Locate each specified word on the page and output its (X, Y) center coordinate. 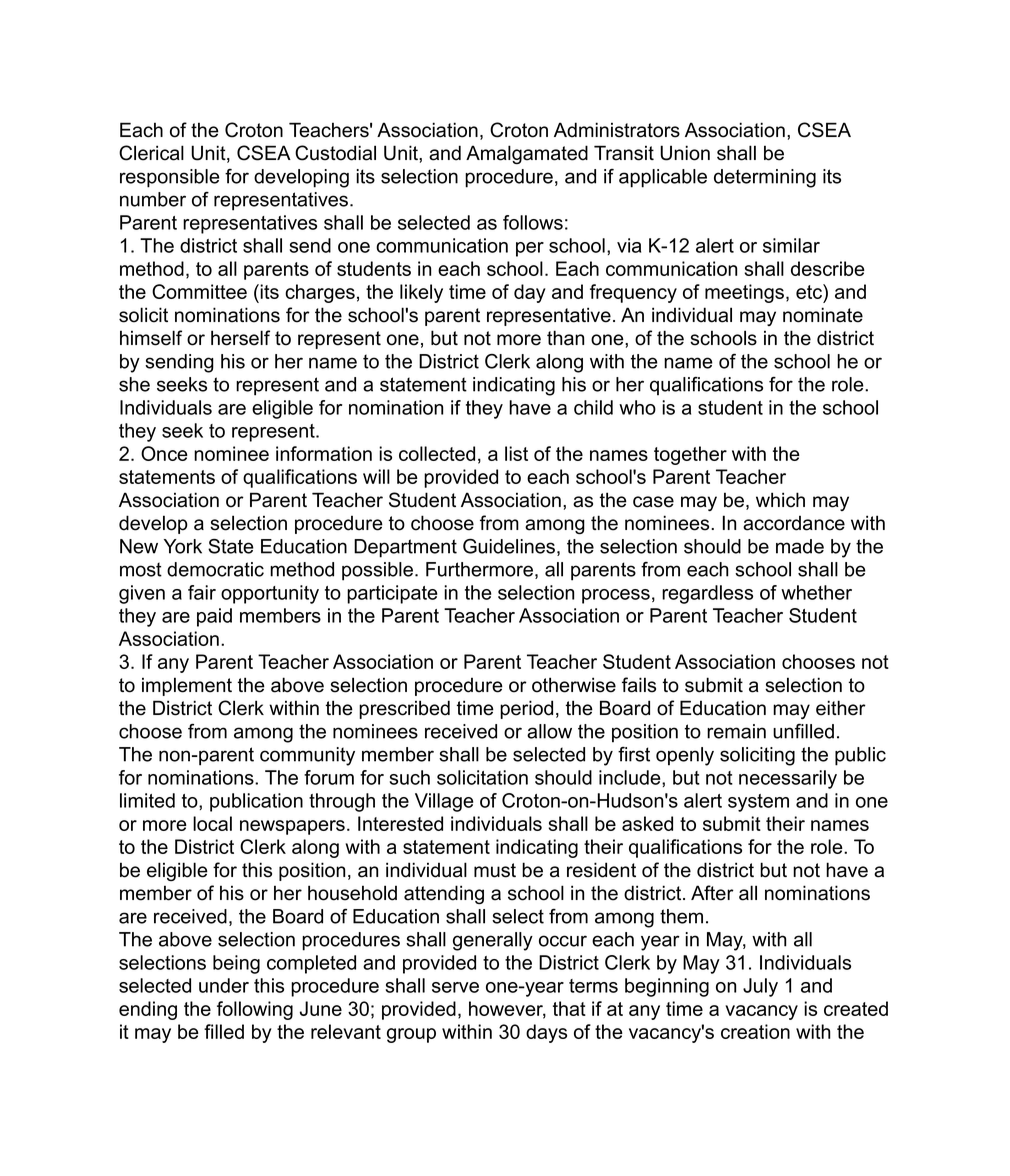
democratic (215, 569)
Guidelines (510, 547)
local (212, 823)
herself (240, 338)
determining (765, 178)
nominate (823, 315)
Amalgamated (527, 154)
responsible (170, 178)
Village (444, 802)
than (565, 338)
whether (816, 592)
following (255, 1010)
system (758, 803)
